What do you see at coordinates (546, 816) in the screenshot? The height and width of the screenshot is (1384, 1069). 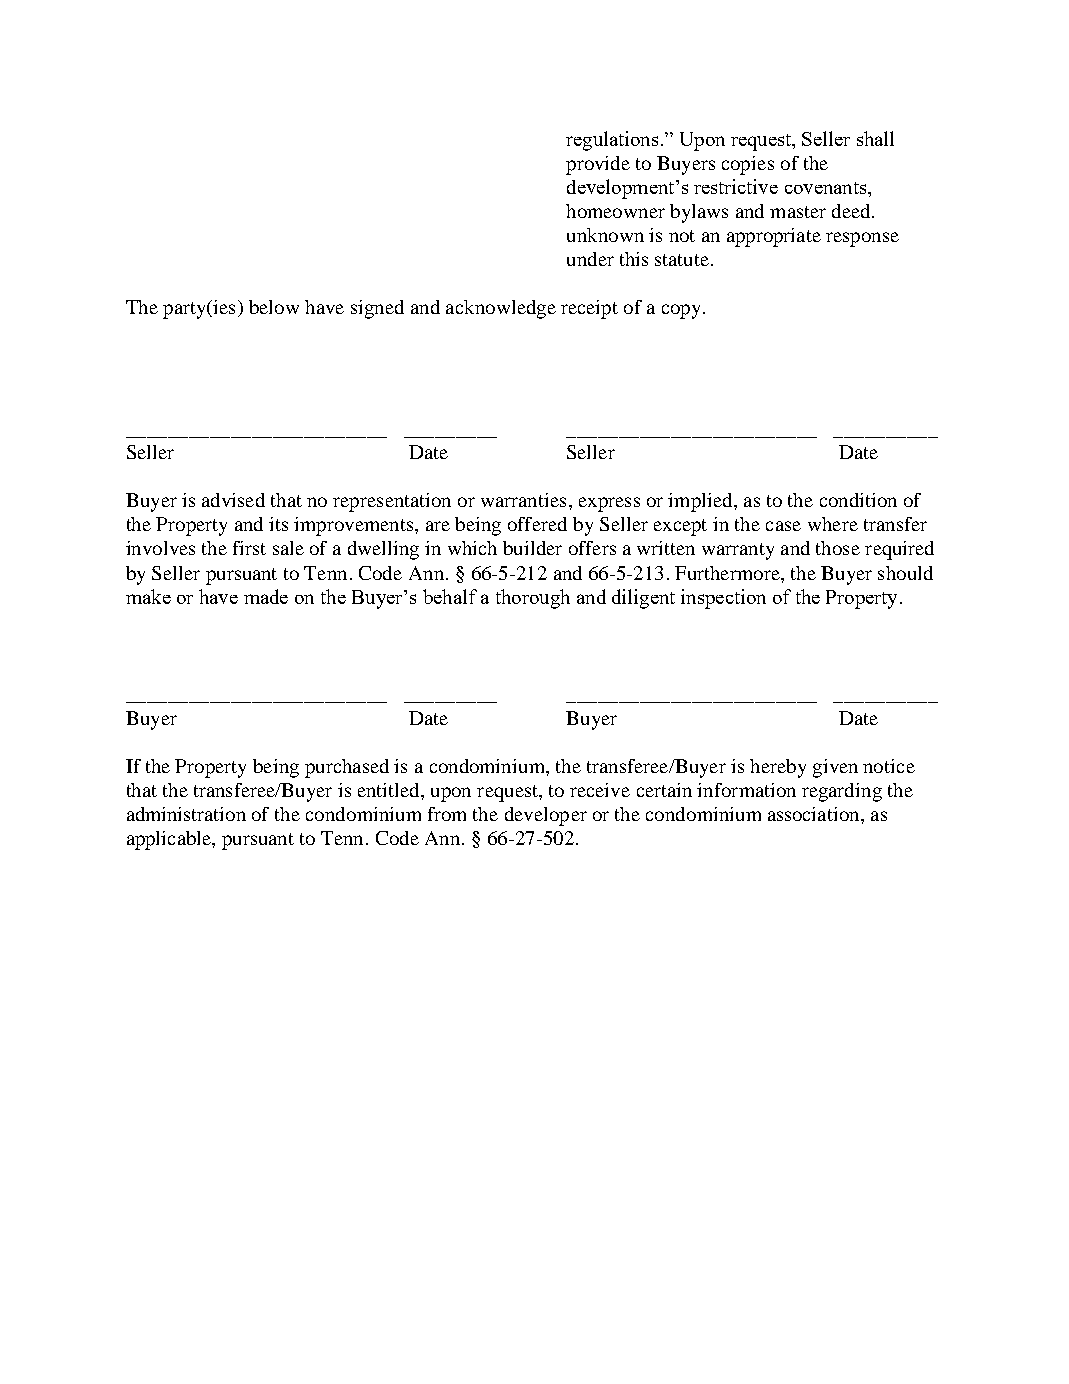 I see `developer` at bounding box center [546, 816].
